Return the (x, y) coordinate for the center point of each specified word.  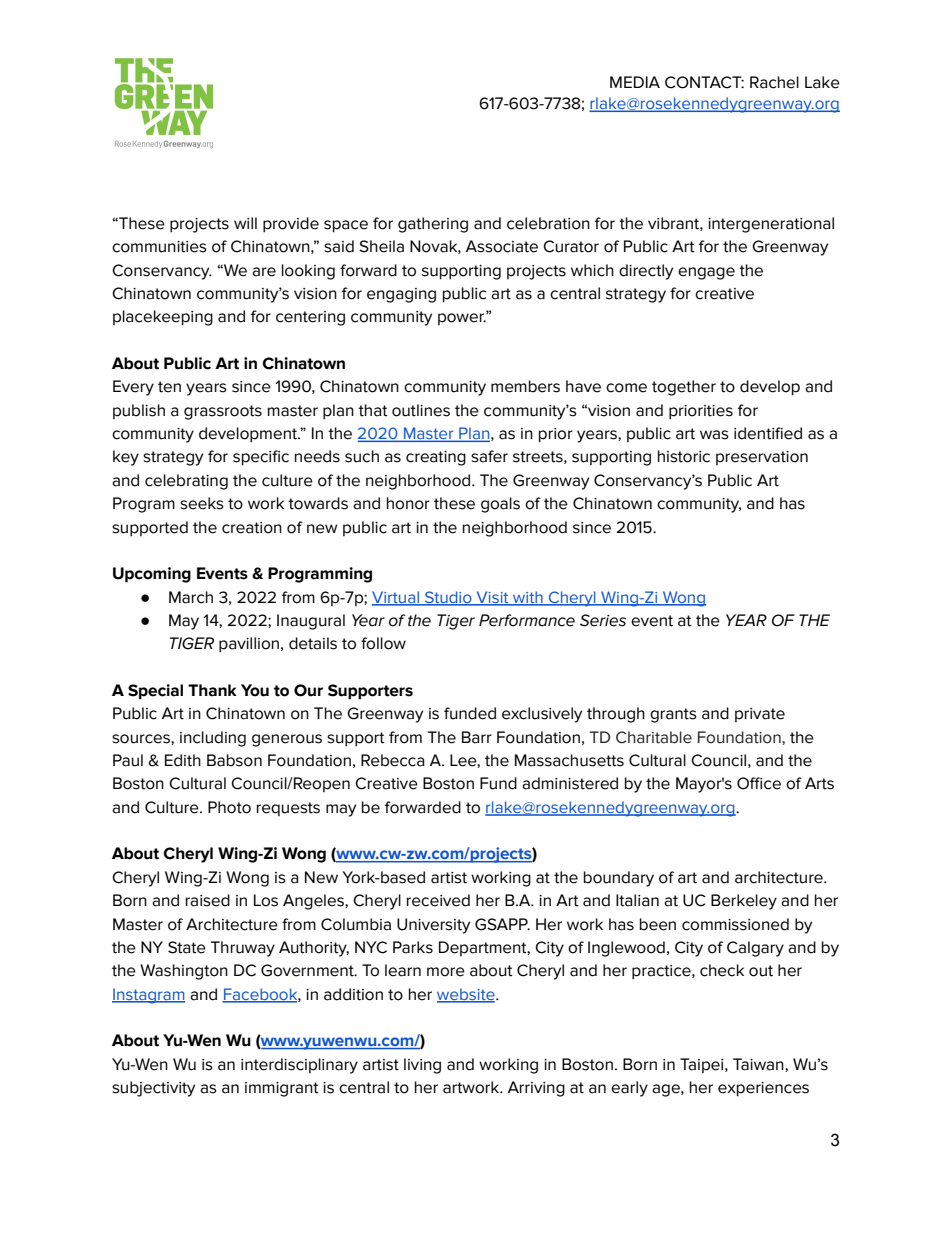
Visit (492, 598)
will (245, 223)
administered (570, 783)
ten (169, 387)
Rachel (774, 82)
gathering (433, 225)
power (462, 318)
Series (603, 620)
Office (759, 783)
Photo (229, 807)
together (684, 388)
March (191, 597)
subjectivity (153, 1089)
